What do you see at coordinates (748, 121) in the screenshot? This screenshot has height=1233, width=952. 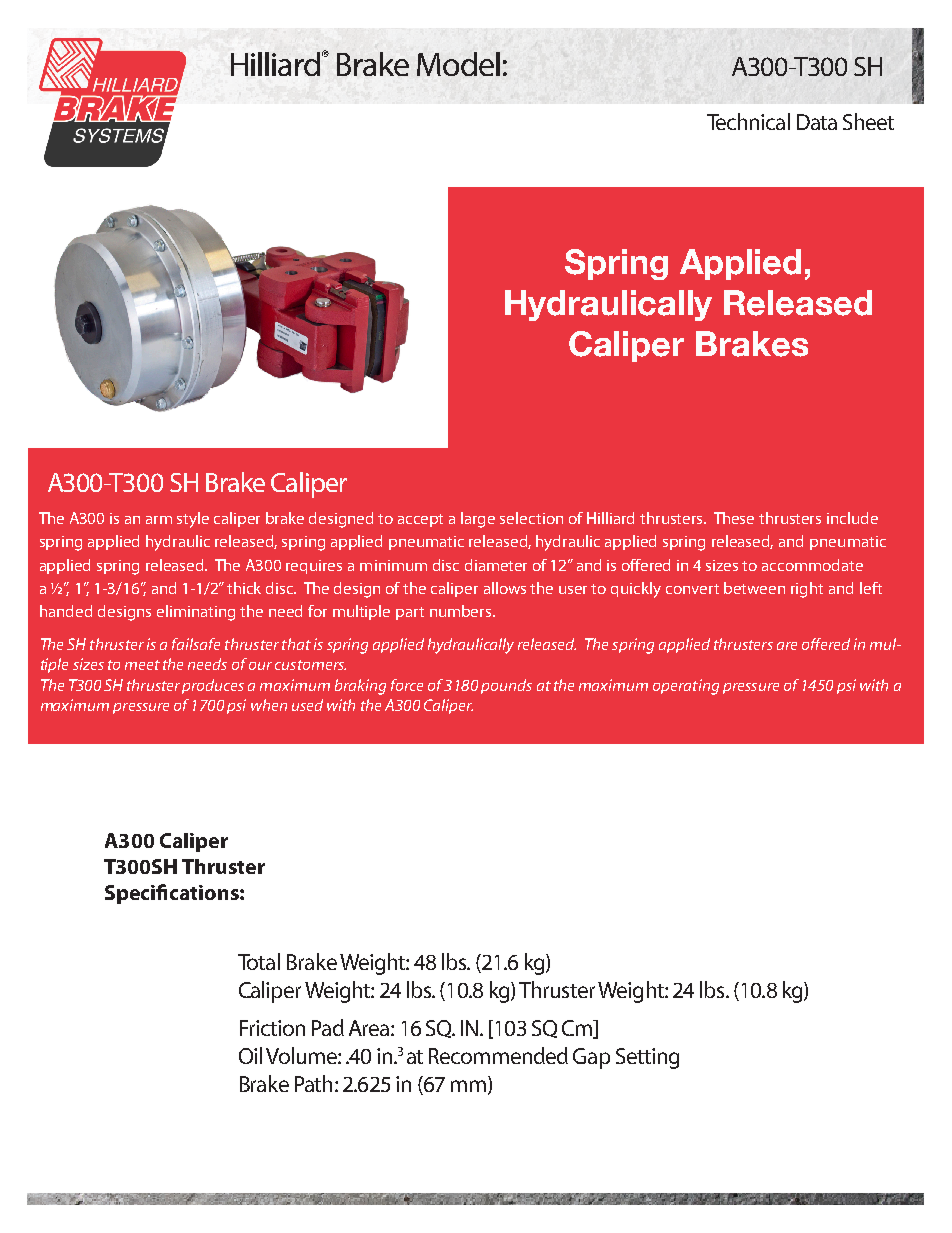 I see `Technical` at bounding box center [748, 121].
